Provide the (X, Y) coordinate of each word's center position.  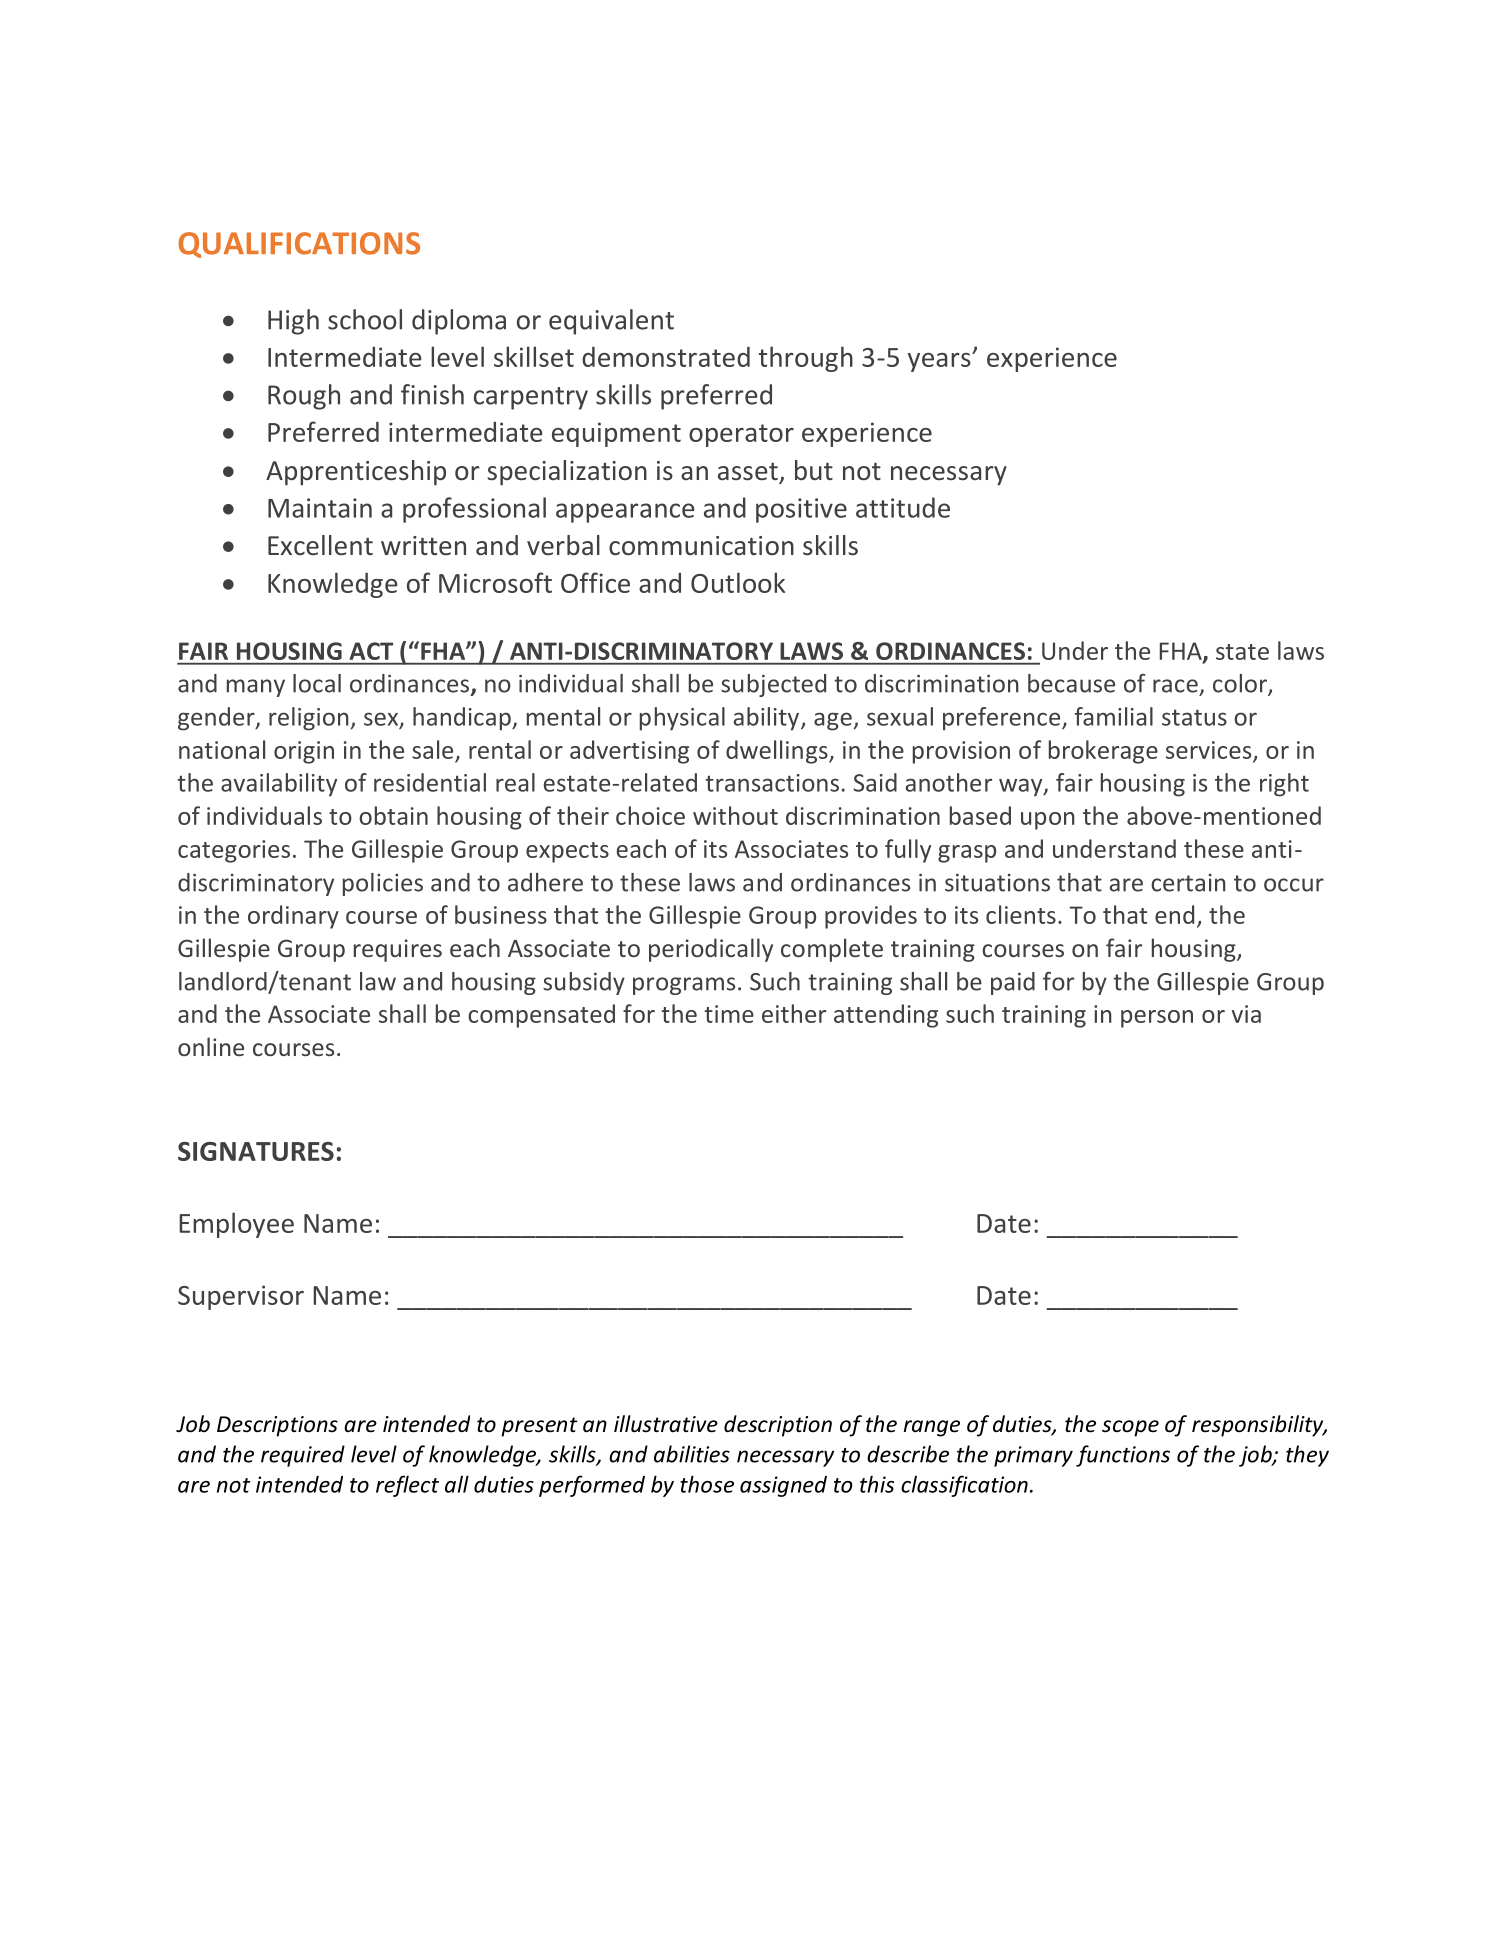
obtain (393, 815)
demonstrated (666, 356)
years (940, 362)
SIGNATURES (256, 1151)
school (365, 319)
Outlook (738, 582)
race (1175, 686)
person (1157, 1019)
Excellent (320, 545)
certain (1188, 883)
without (735, 815)
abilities (692, 1454)
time (729, 1014)
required (303, 1456)
